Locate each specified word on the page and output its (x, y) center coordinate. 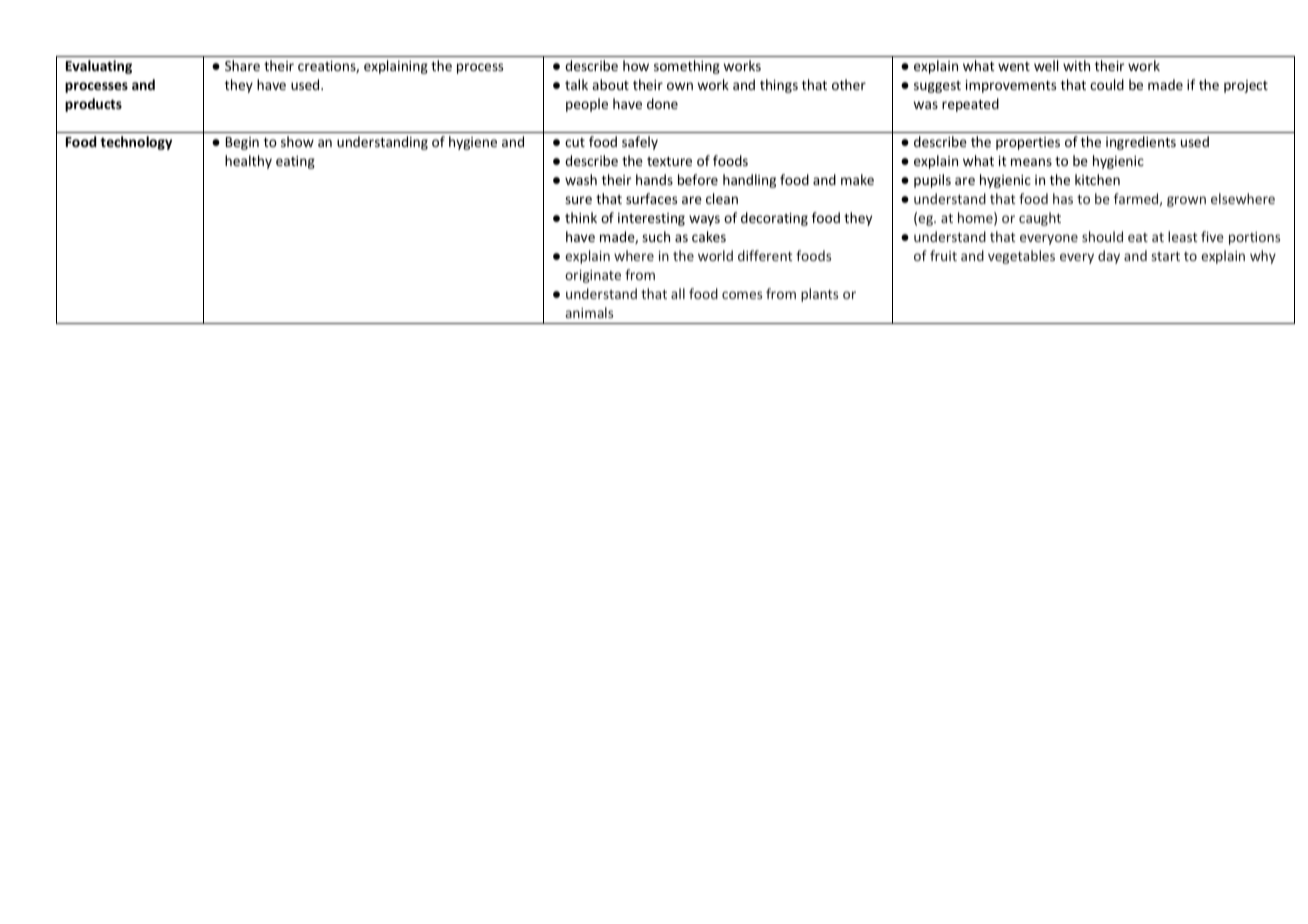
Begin (242, 143)
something (687, 67)
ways (704, 220)
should (1102, 236)
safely (640, 143)
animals (589, 312)
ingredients (1141, 143)
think (581, 217)
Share (242, 65)
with (1076, 65)
